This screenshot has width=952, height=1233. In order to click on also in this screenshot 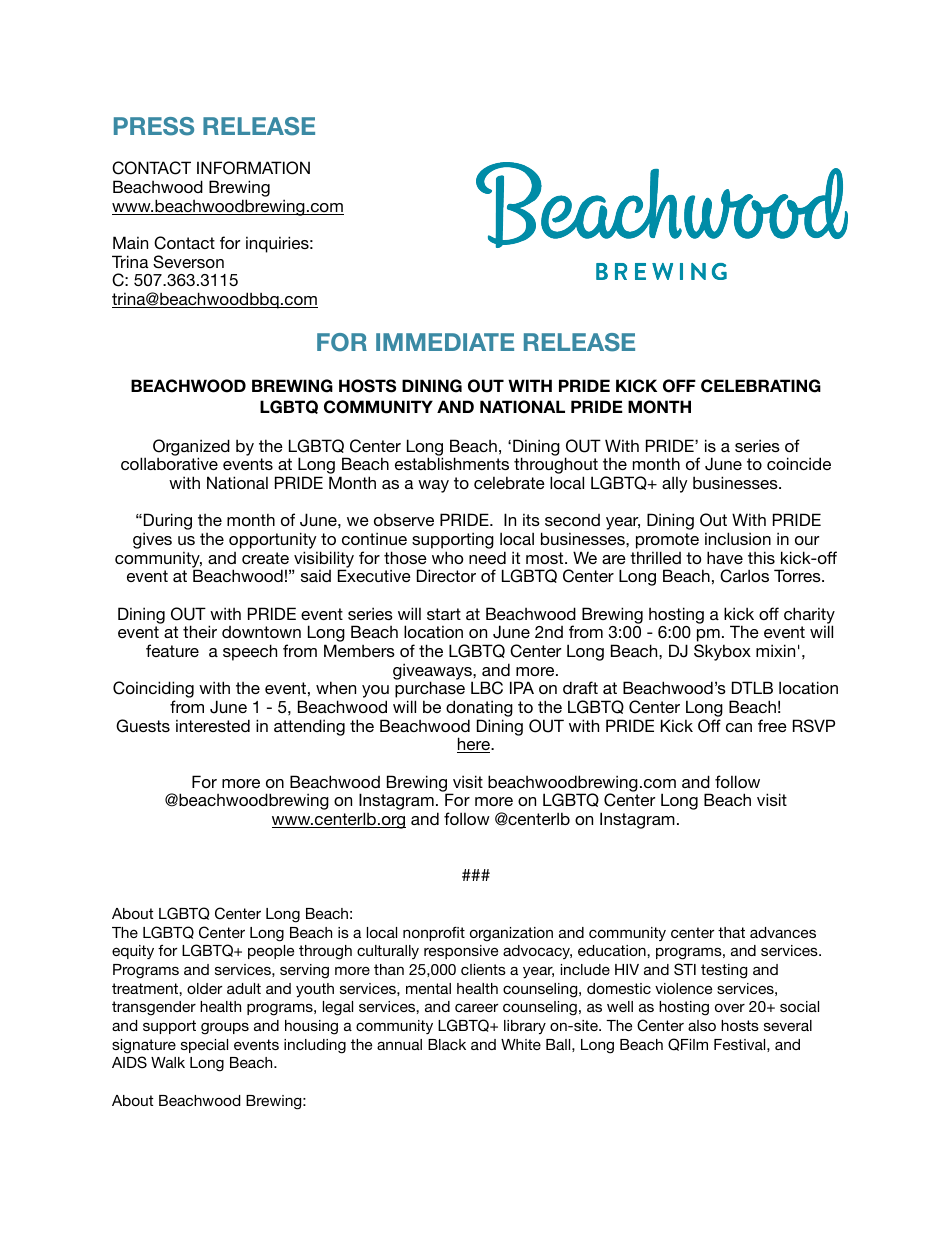, I will do `click(702, 1025)`.
